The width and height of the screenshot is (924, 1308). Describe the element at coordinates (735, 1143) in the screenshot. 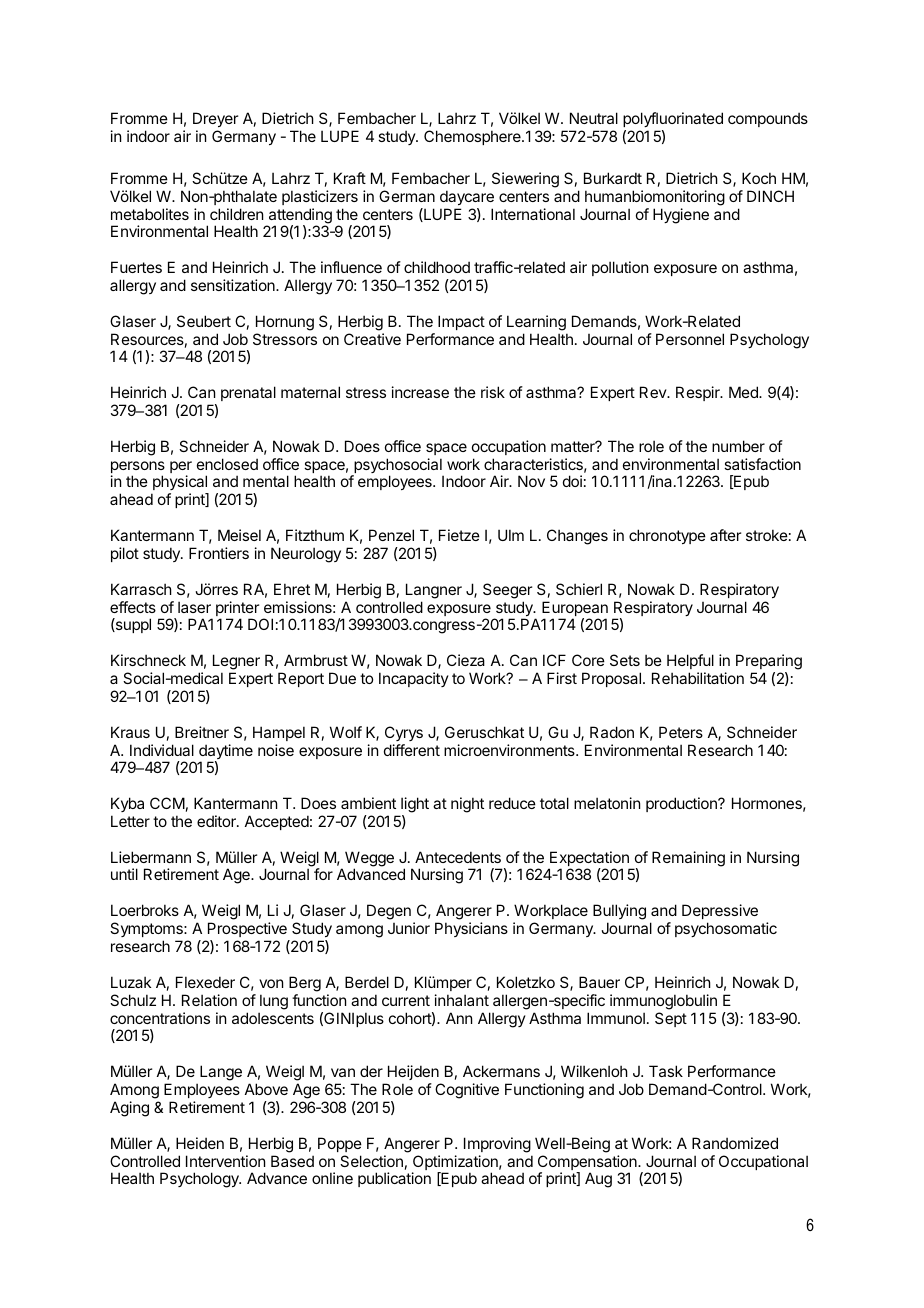

I see `Randomized` at that location.
